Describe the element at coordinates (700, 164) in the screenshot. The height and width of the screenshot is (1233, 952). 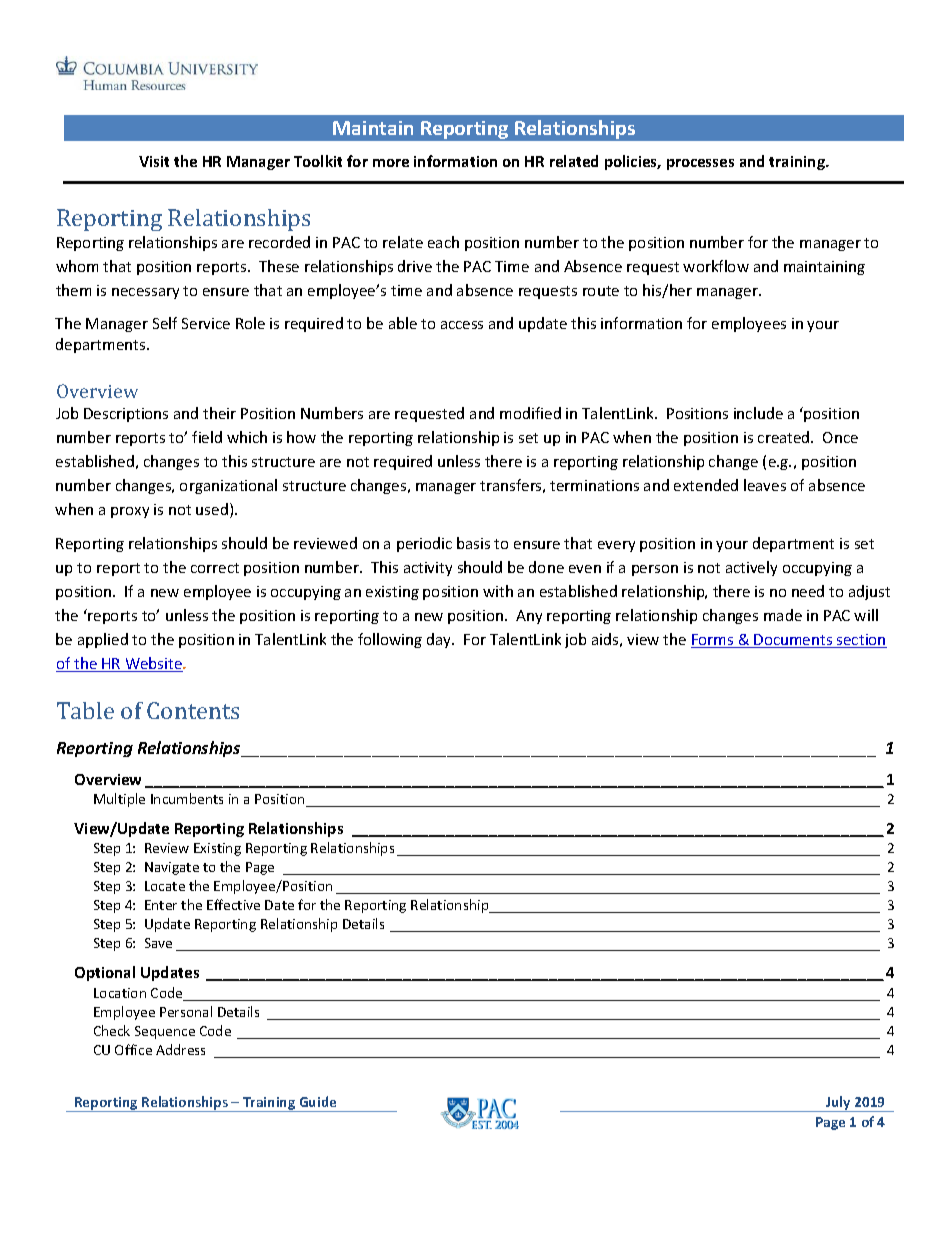
I see `processes` at that location.
